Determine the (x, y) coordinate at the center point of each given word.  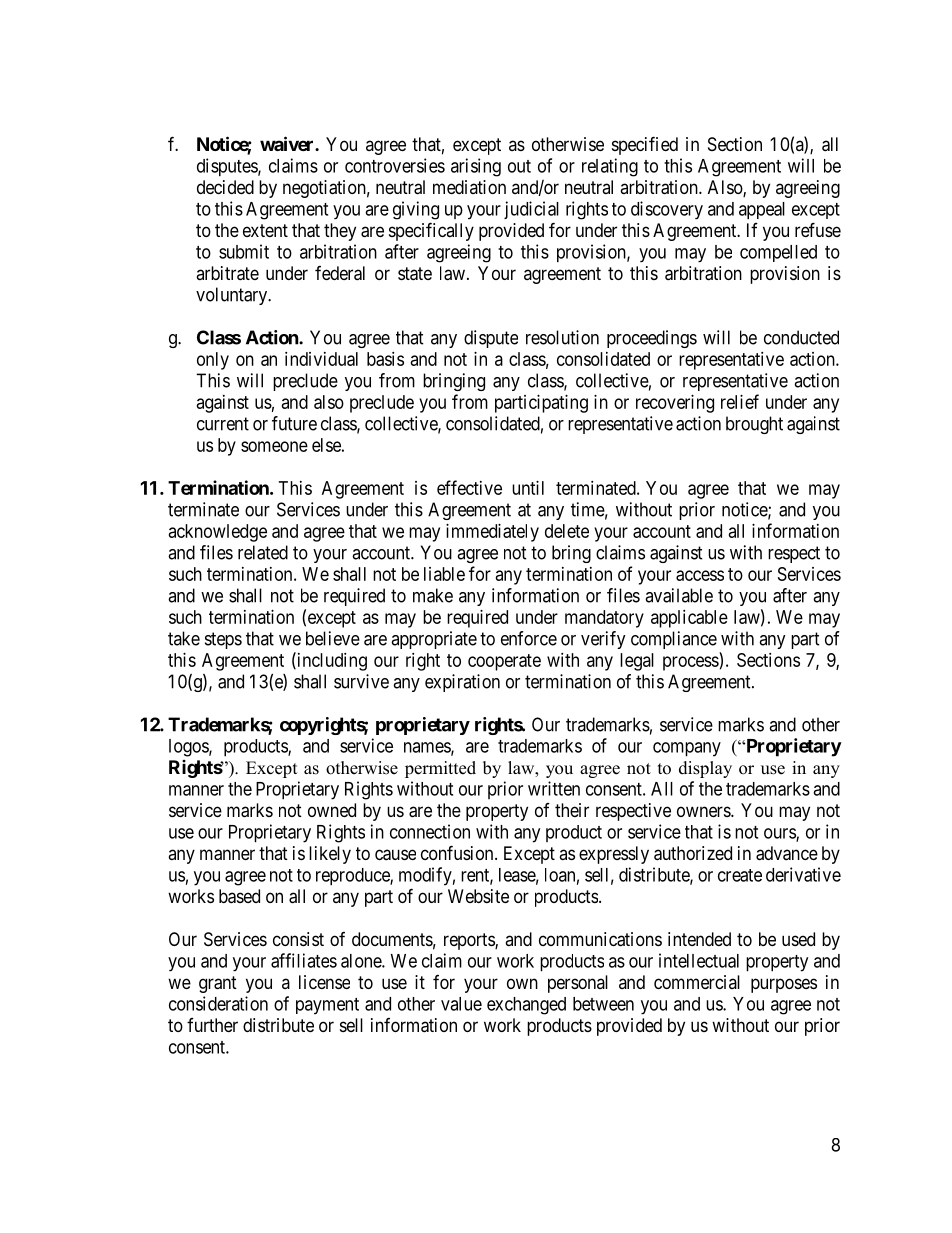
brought (754, 425)
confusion (458, 852)
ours (780, 834)
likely (330, 855)
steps (223, 640)
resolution (562, 337)
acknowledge (218, 533)
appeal (762, 210)
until (528, 488)
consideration (218, 1003)
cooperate (504, 662)
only (213, 361)
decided (225, 187)
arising (476, 167)
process (691, 663)
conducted (801, 337)
